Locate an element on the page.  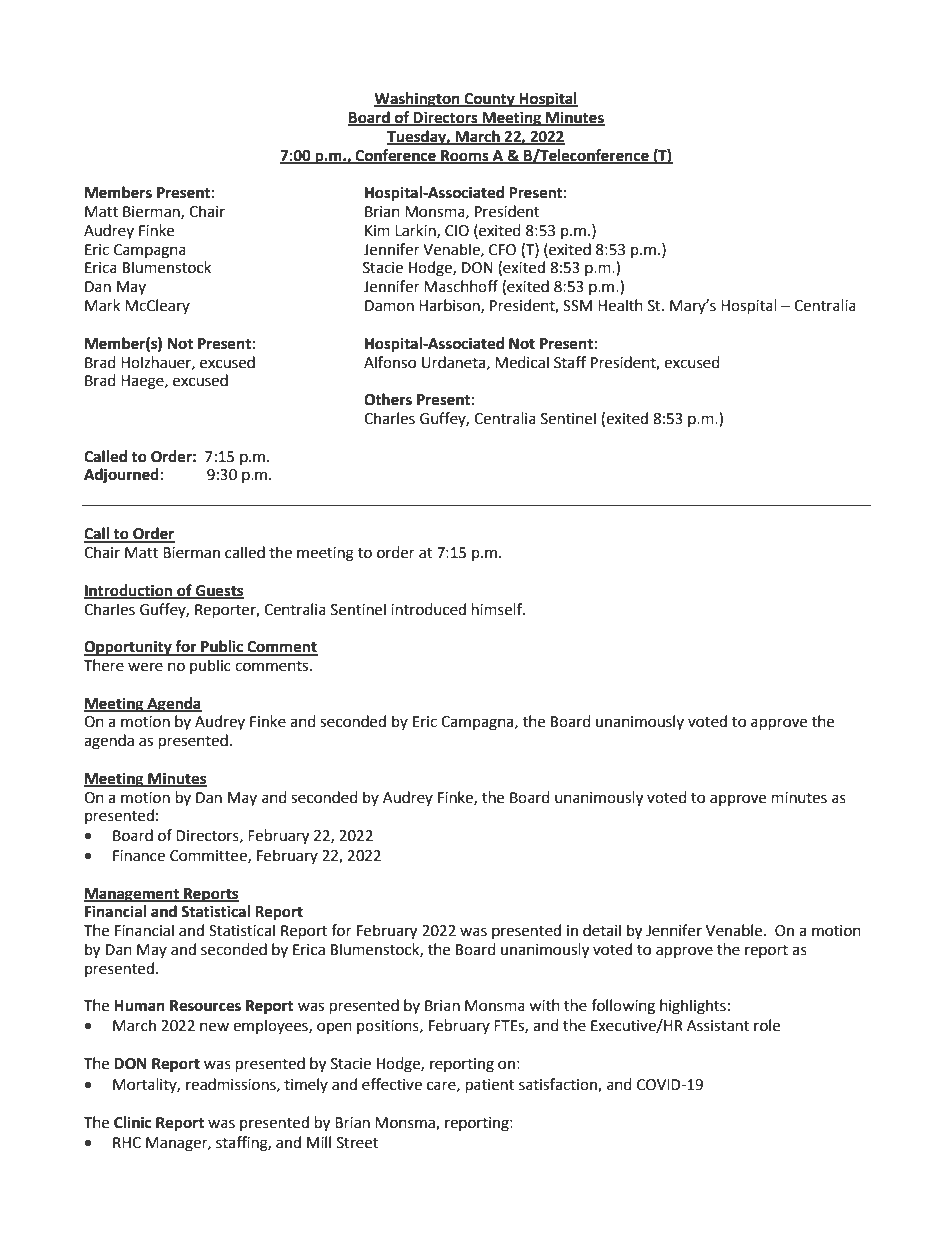
Washington is located at coordinates (418, 100).
